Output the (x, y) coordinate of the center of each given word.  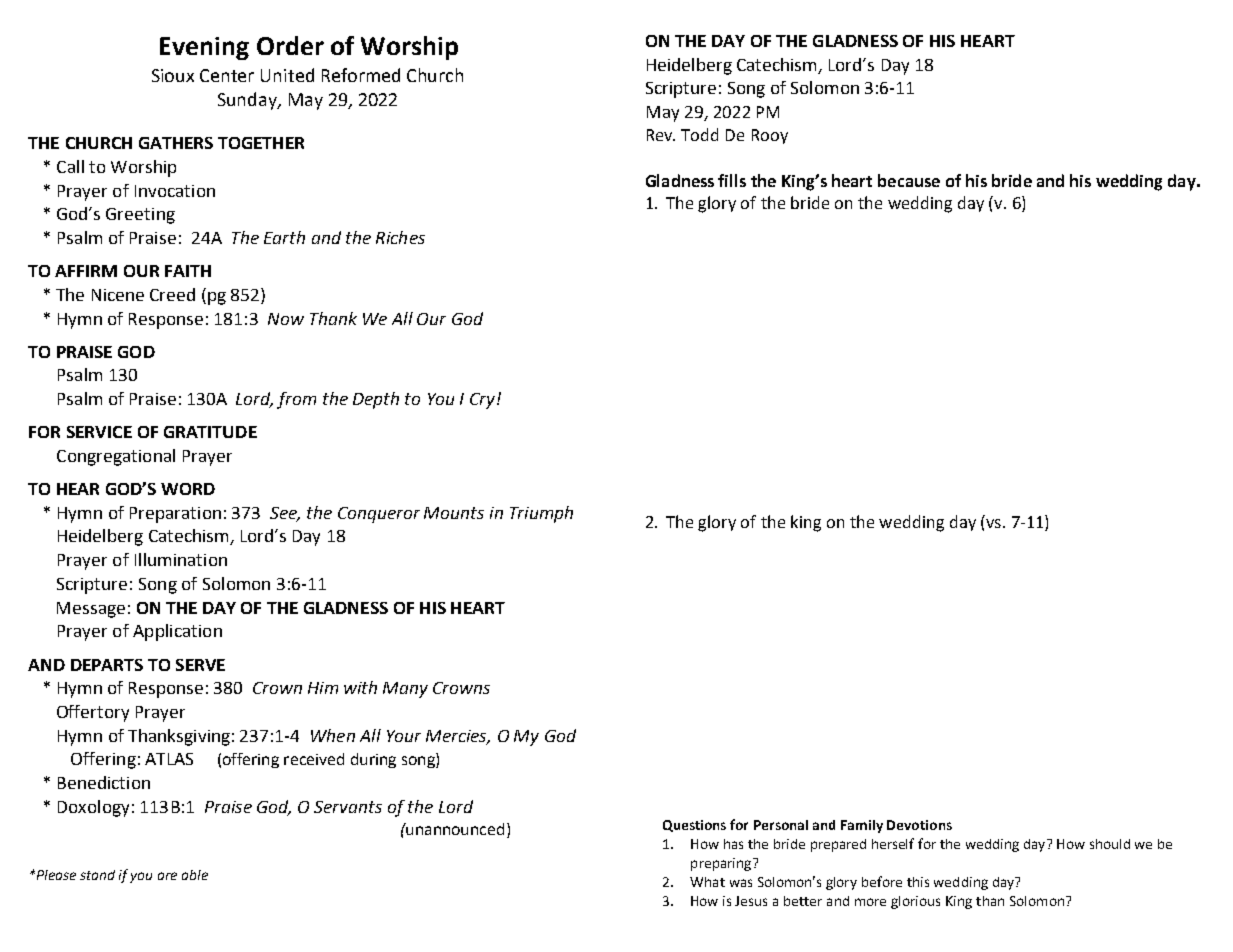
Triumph (541, 514)
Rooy (770, 136)
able (195, 875)
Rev (661, 135)
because (909, 180)
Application (177, 632)
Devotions (919, 825)
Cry (482, 401)
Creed (172, 294)
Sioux (173, 75)
